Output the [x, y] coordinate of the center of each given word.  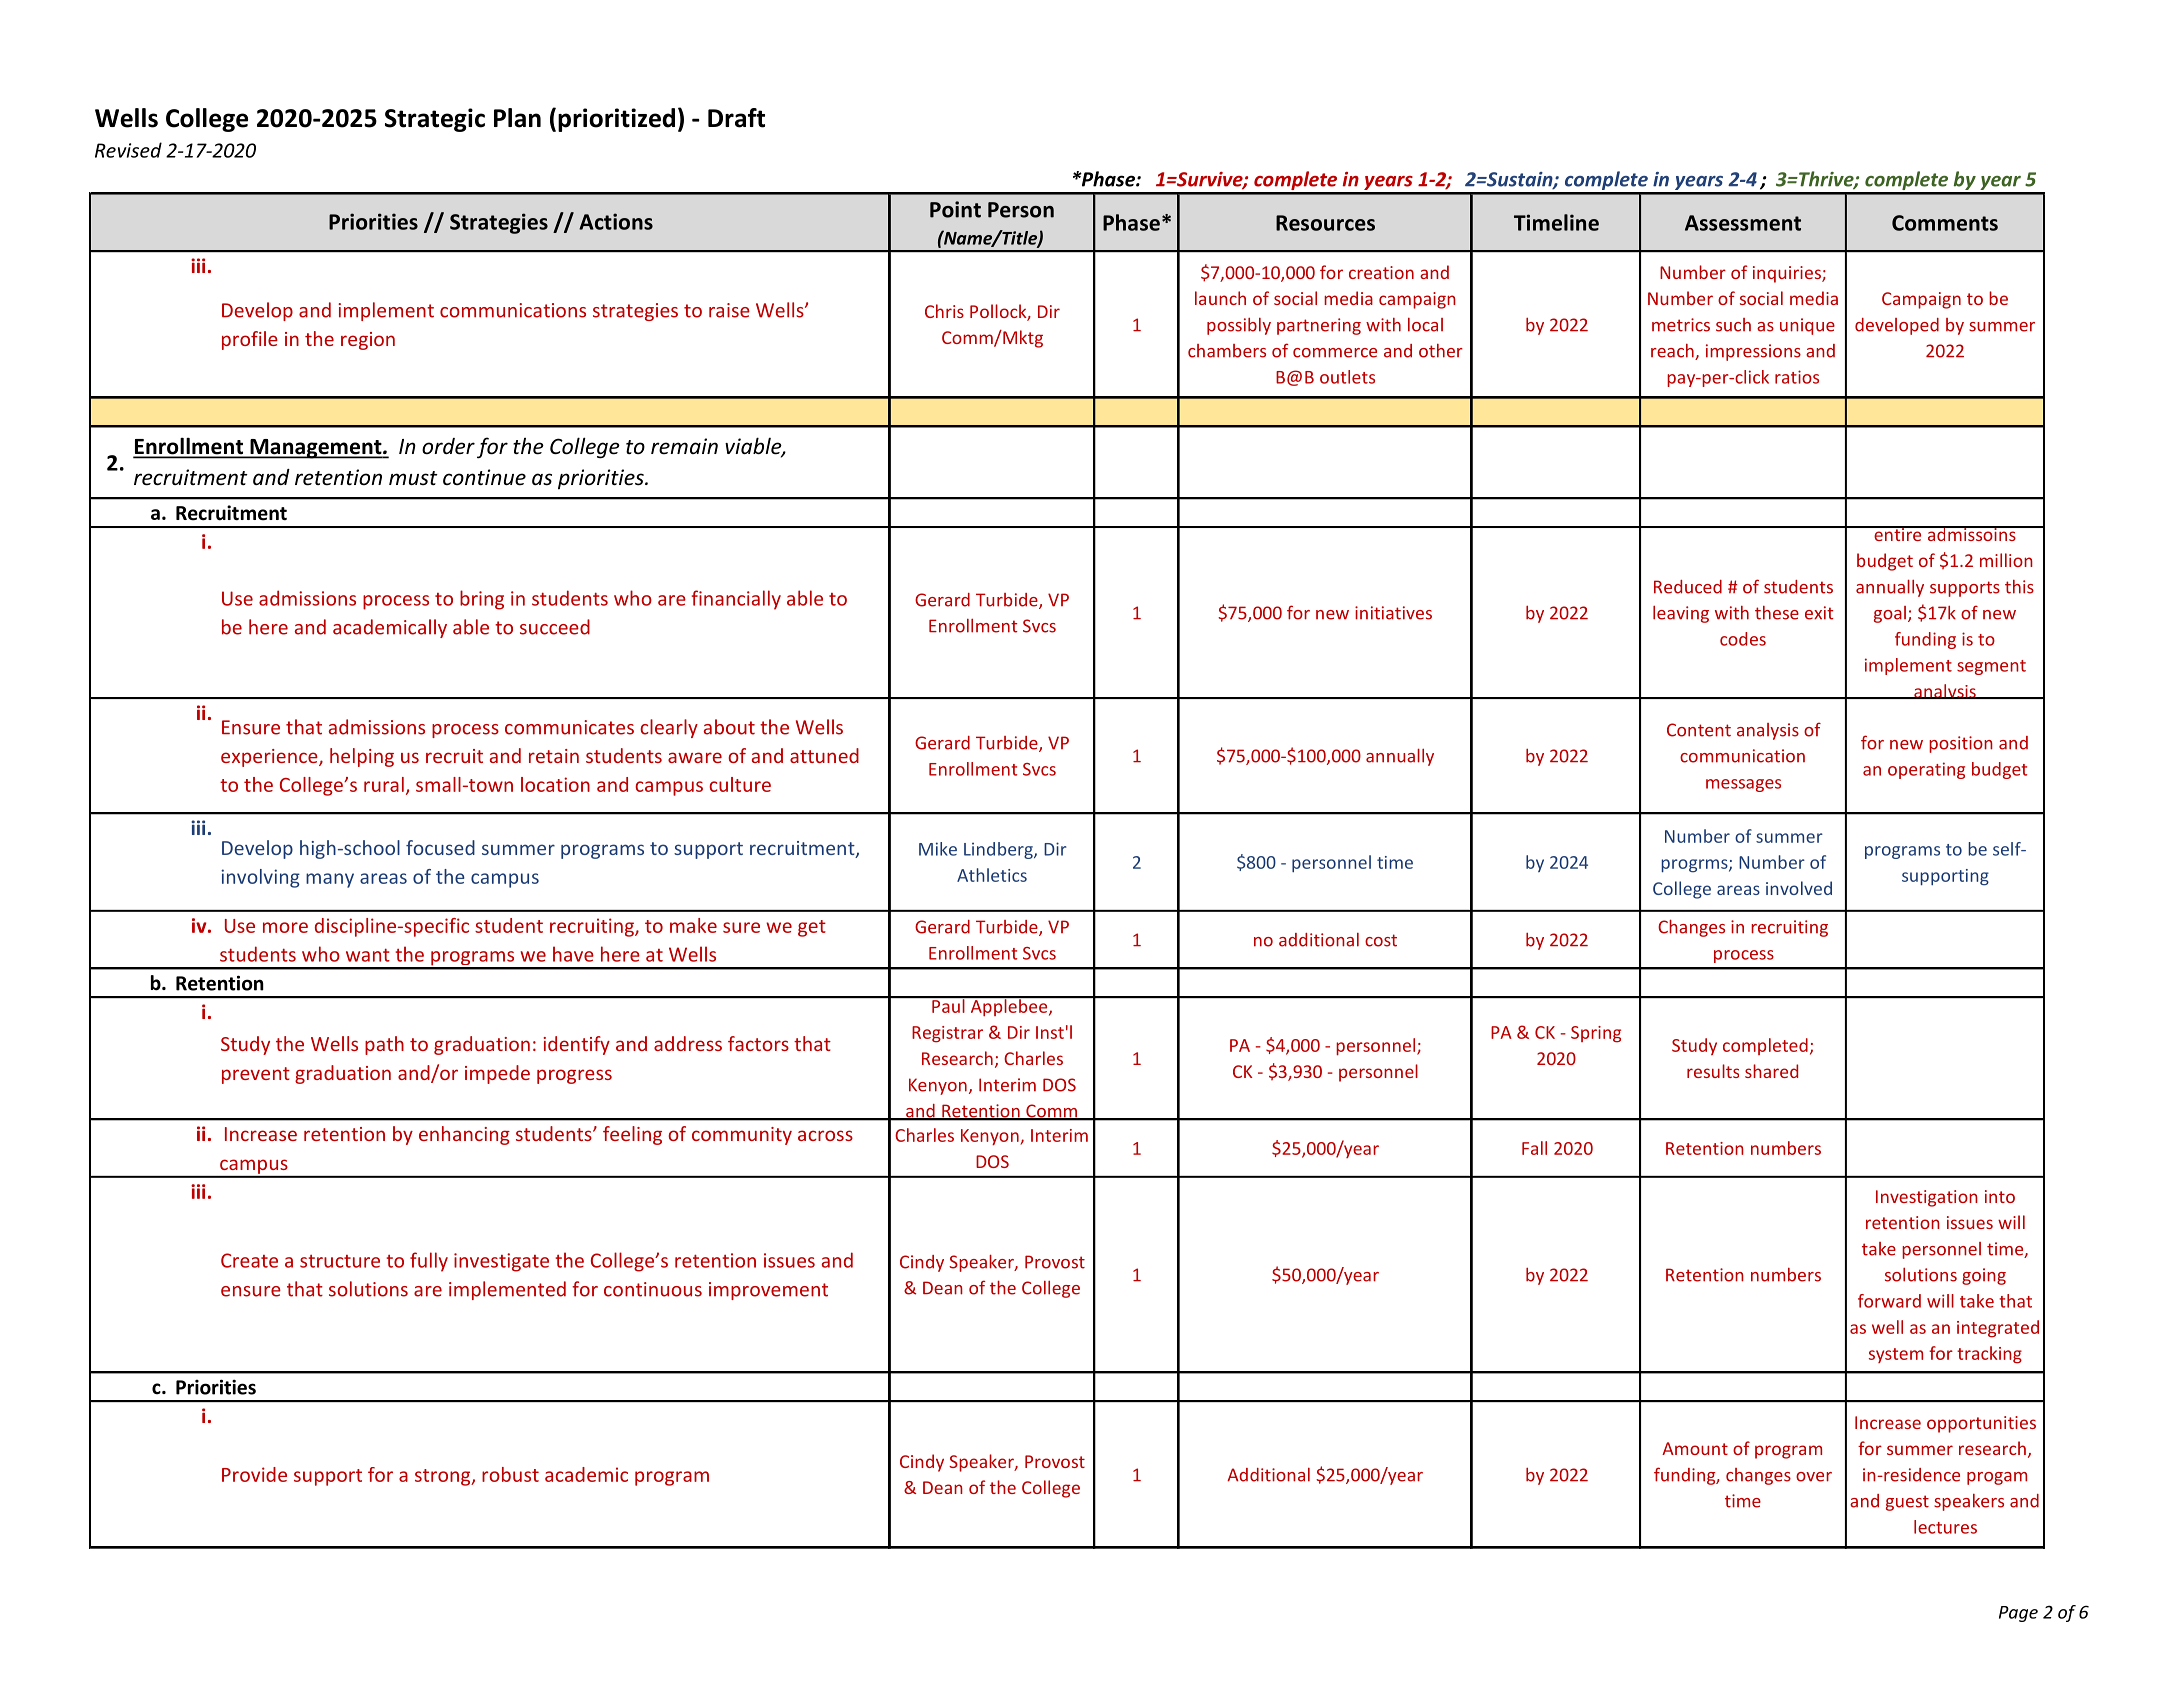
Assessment [1743, 223]
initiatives [1393, 613]
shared [1771, 1071]
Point [955, 209]
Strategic [435, 120]
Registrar [947, 1034]
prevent [256, 1075]
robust [510, 1474]
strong [444, 1477]
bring [482, 600]
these [1777, 613]
